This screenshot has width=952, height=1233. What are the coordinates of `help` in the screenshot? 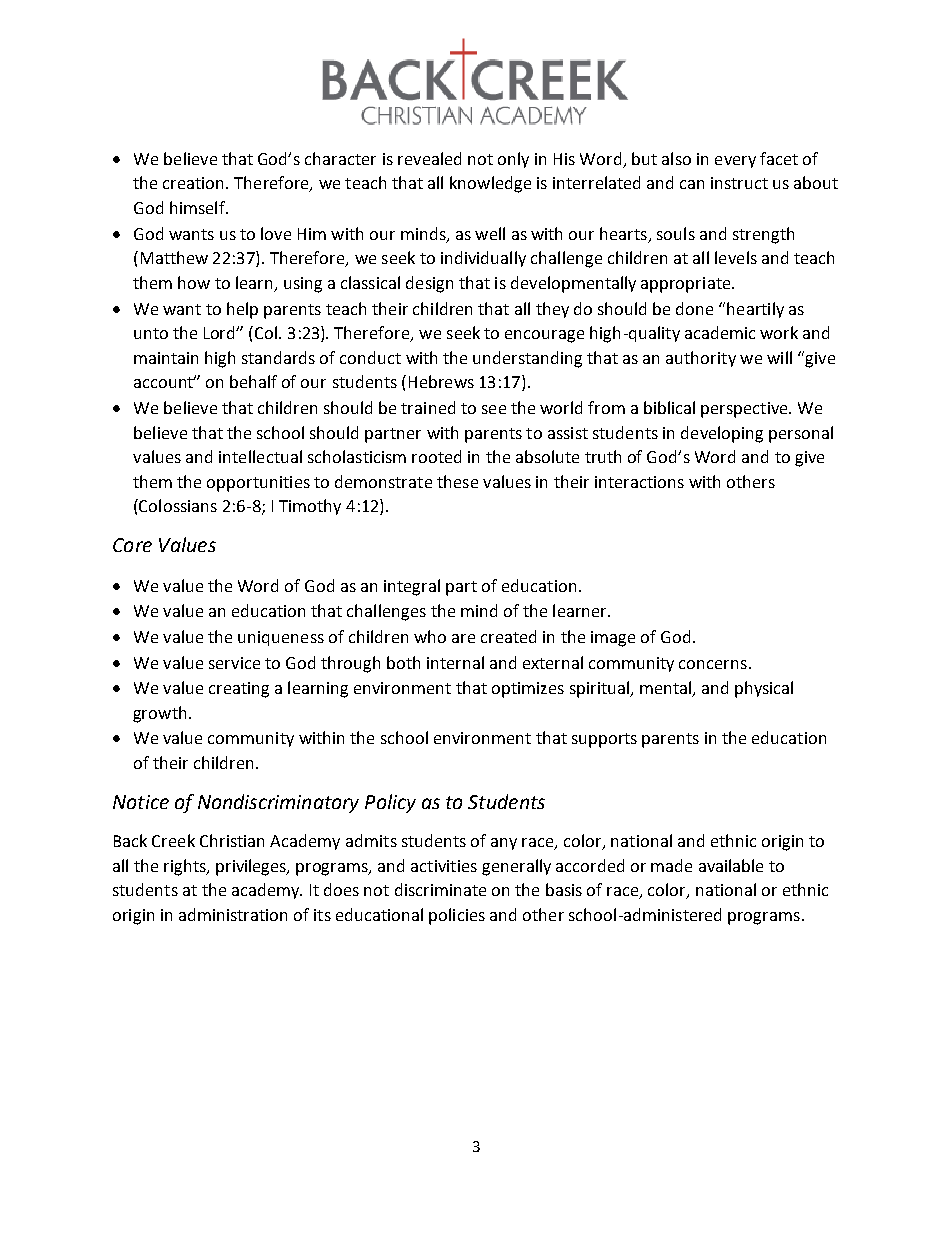 It's located at (242, 310).
